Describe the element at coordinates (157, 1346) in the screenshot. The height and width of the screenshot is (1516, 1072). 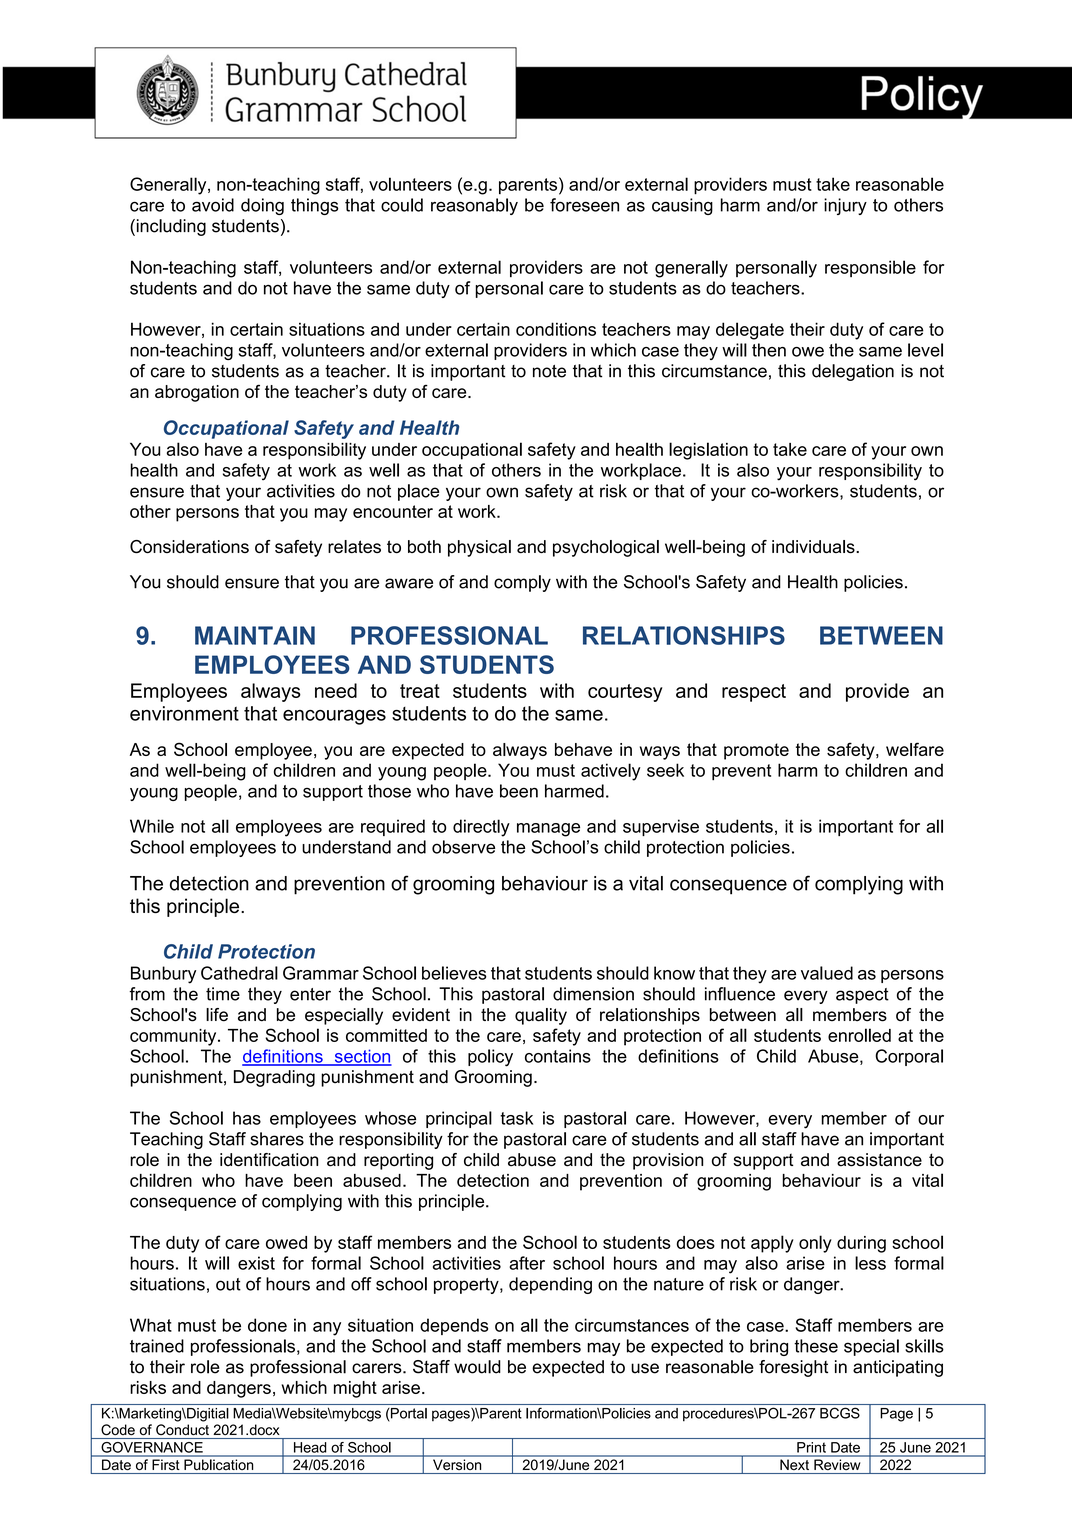
I see `trained` at that location.
